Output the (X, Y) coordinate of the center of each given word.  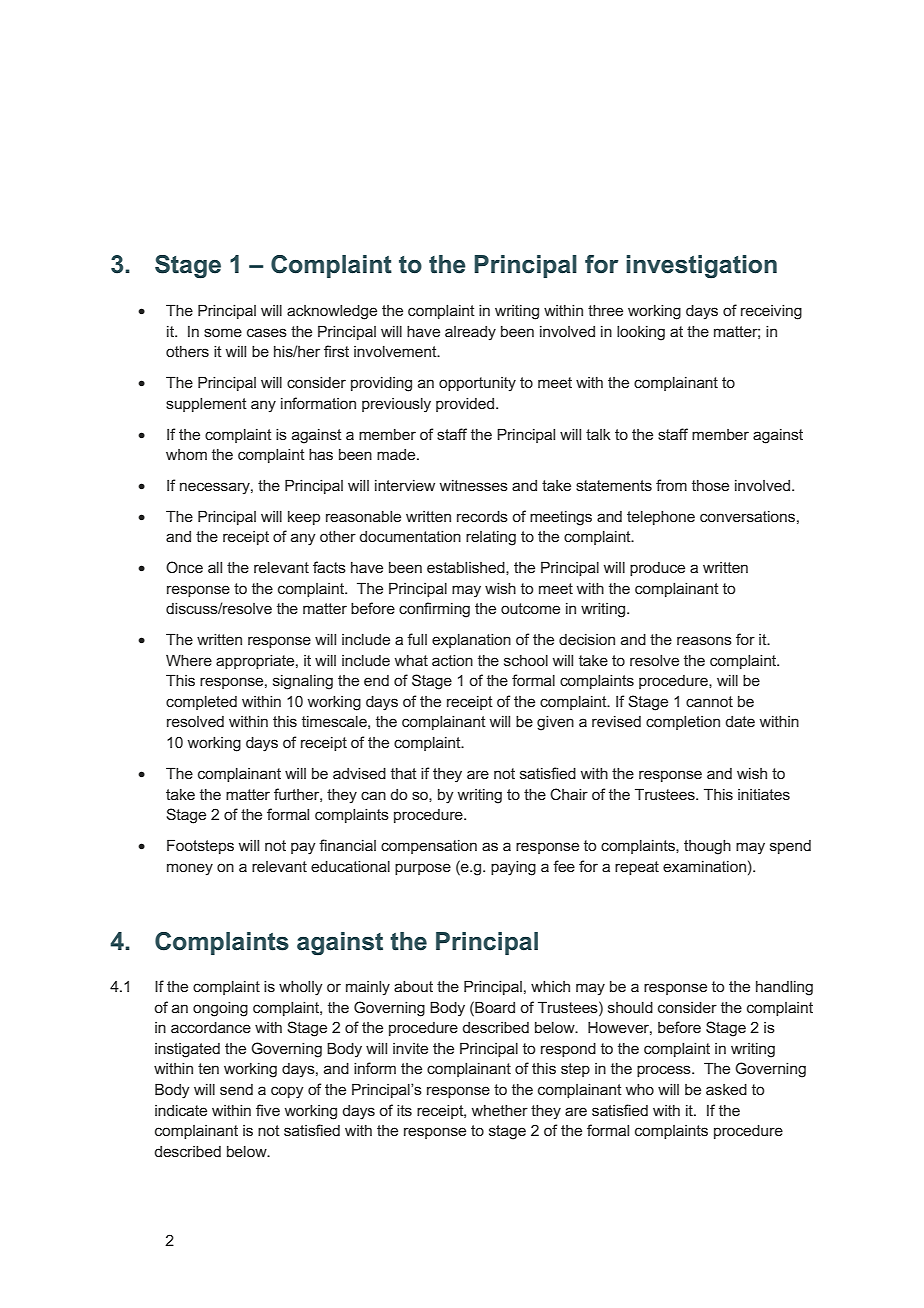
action (452, 660)
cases (267, 332)
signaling (303, 682)
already (470, 333)
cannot (709, 701)
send (236, 1089)
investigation (701, 267)
